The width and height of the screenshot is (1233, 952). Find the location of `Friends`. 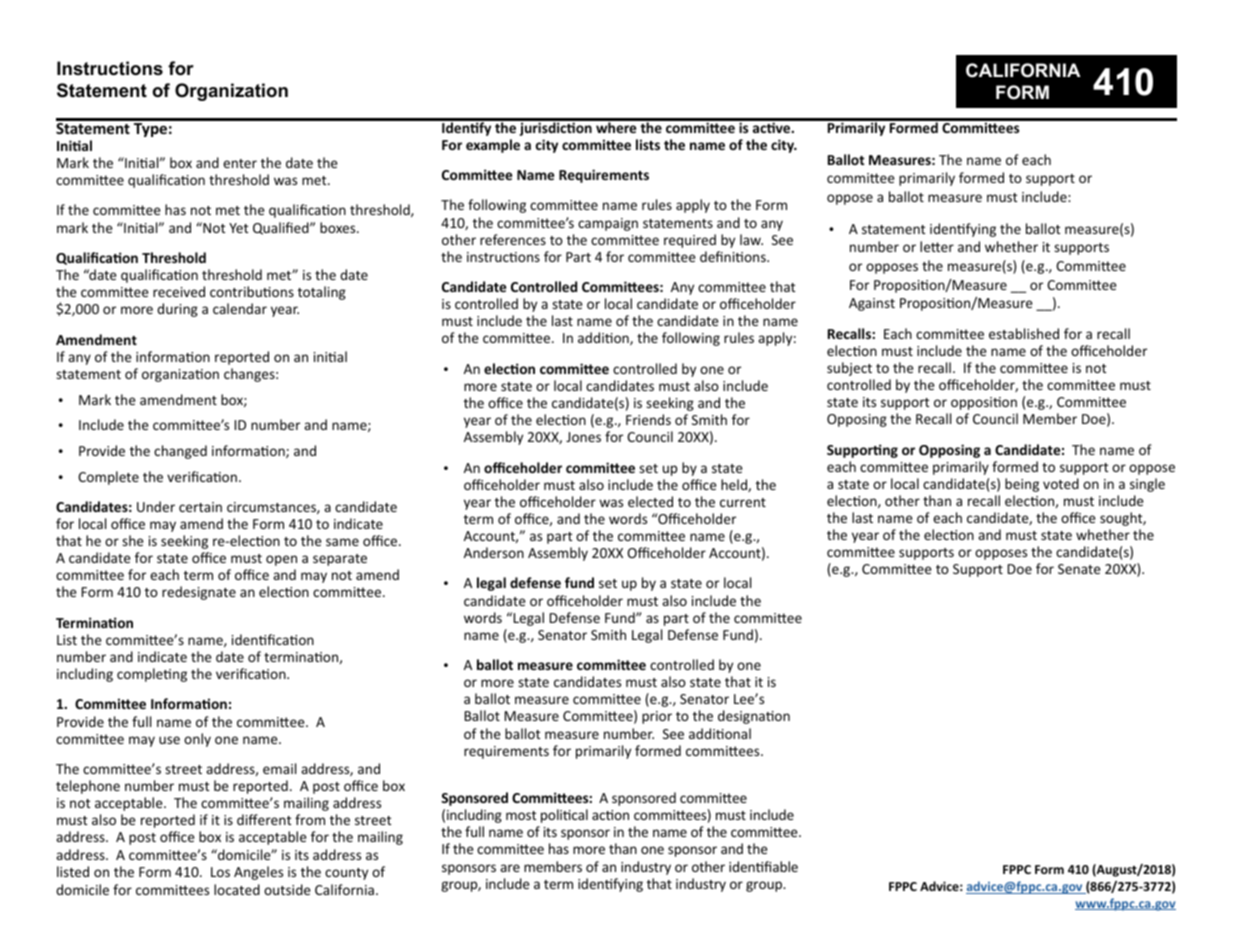

Friends is located at coordinates (648, 419).
